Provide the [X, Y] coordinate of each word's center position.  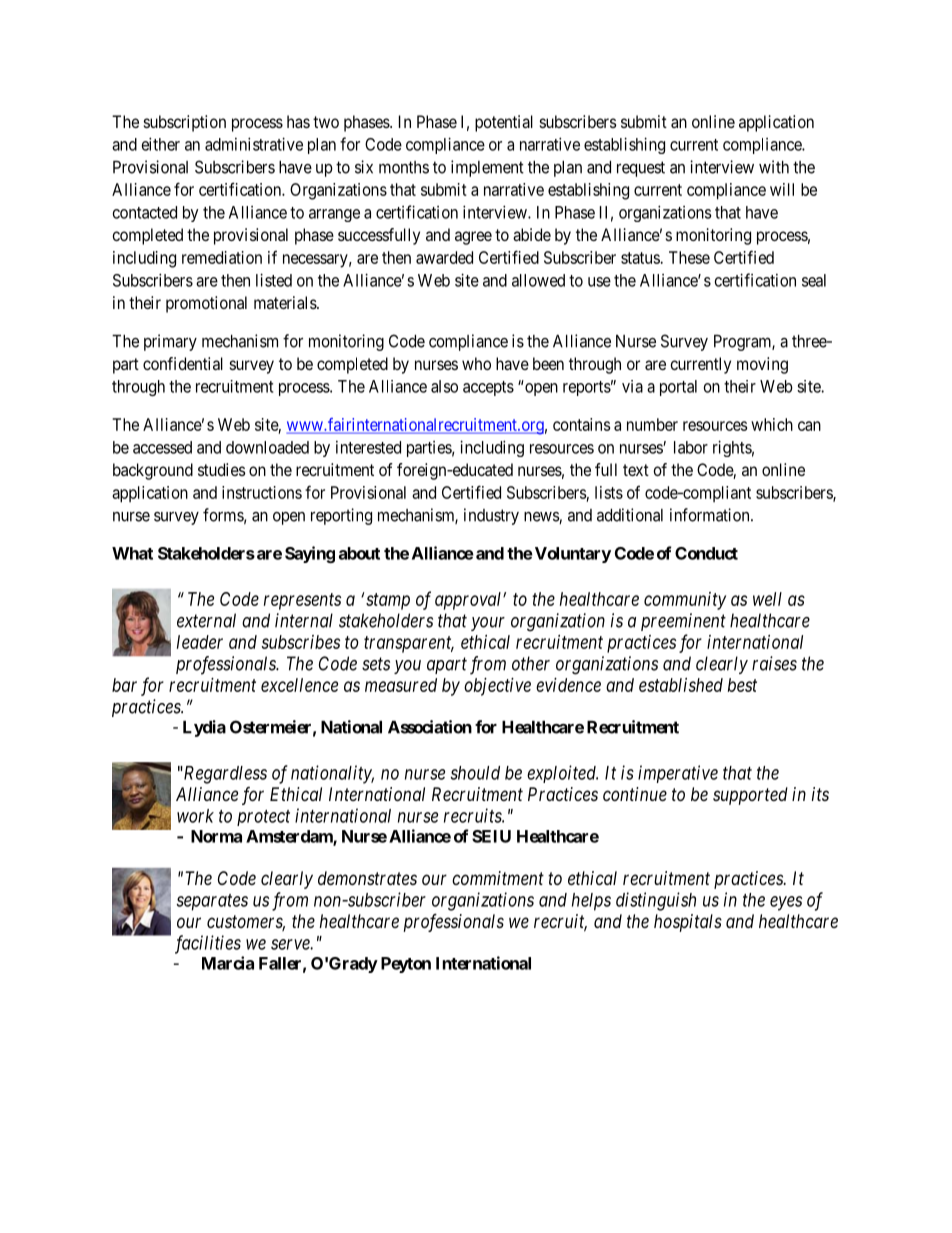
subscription [185, 123]
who [476, 363]
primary [170, 342]
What [132, 553]
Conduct [706, 553]
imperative [678, 774]
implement [487, 168]
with [774, 167]
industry [491, 516]
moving [762, 365]
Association [430, 727]
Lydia [204, 728]
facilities [208, 944]
